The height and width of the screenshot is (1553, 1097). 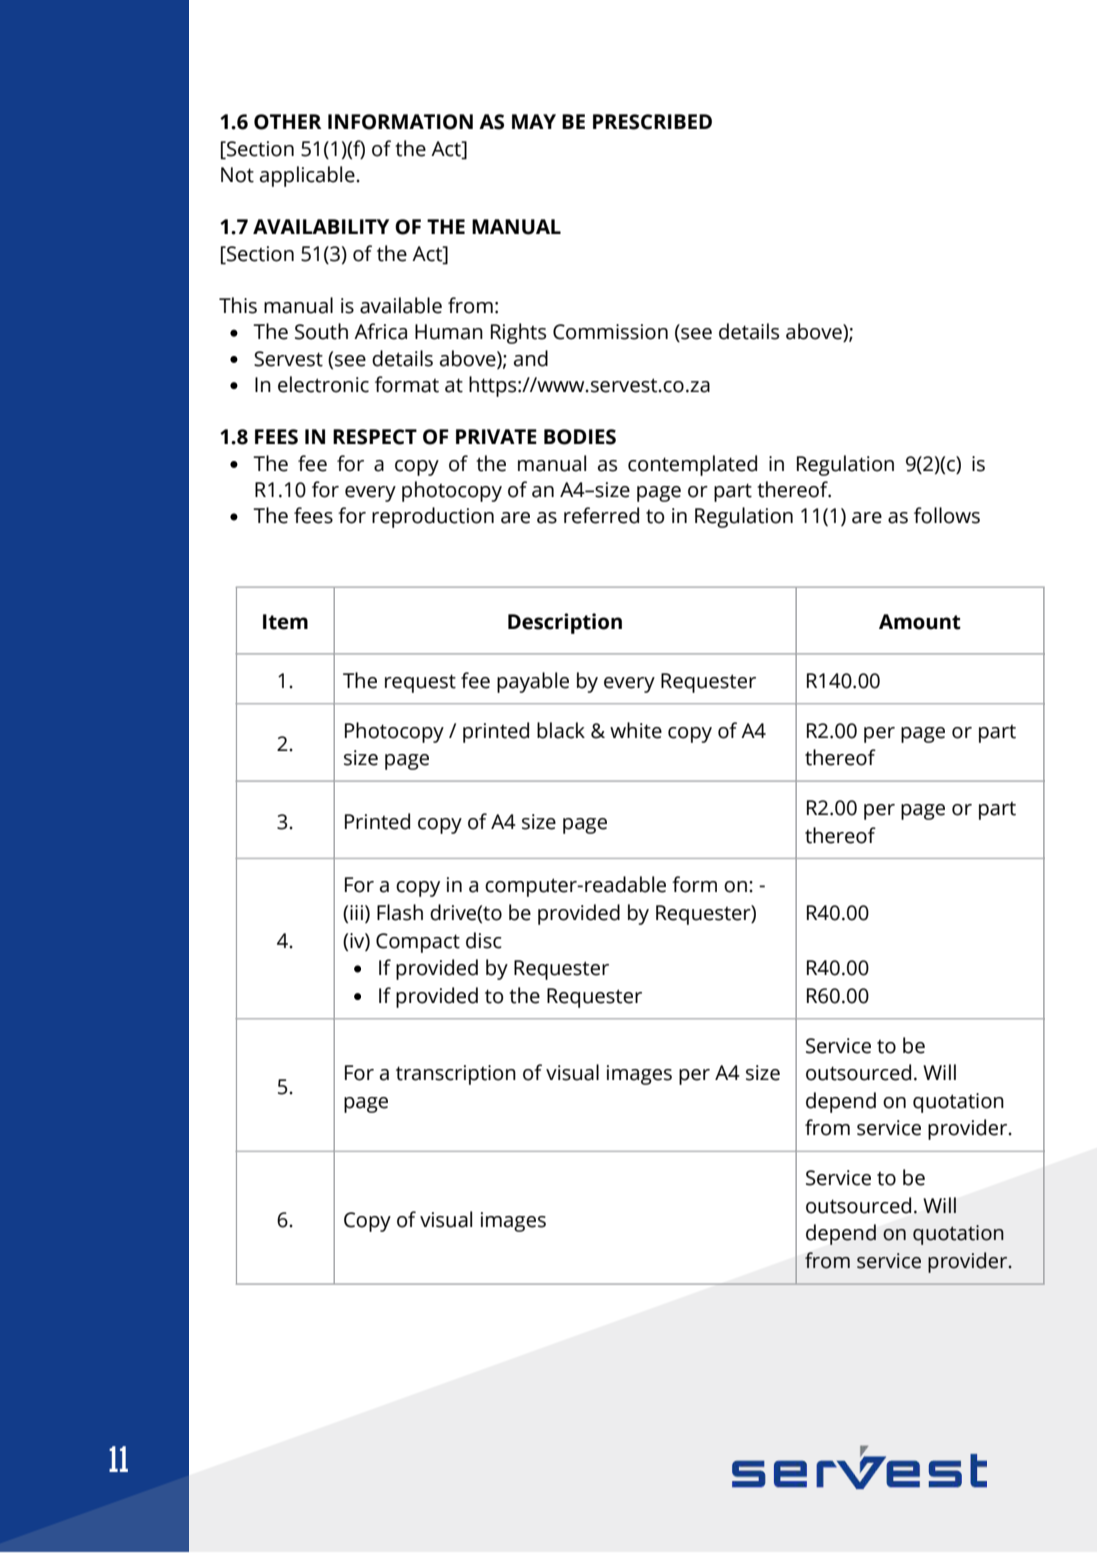 I want to click on Item, so click(x=285, y=622).
